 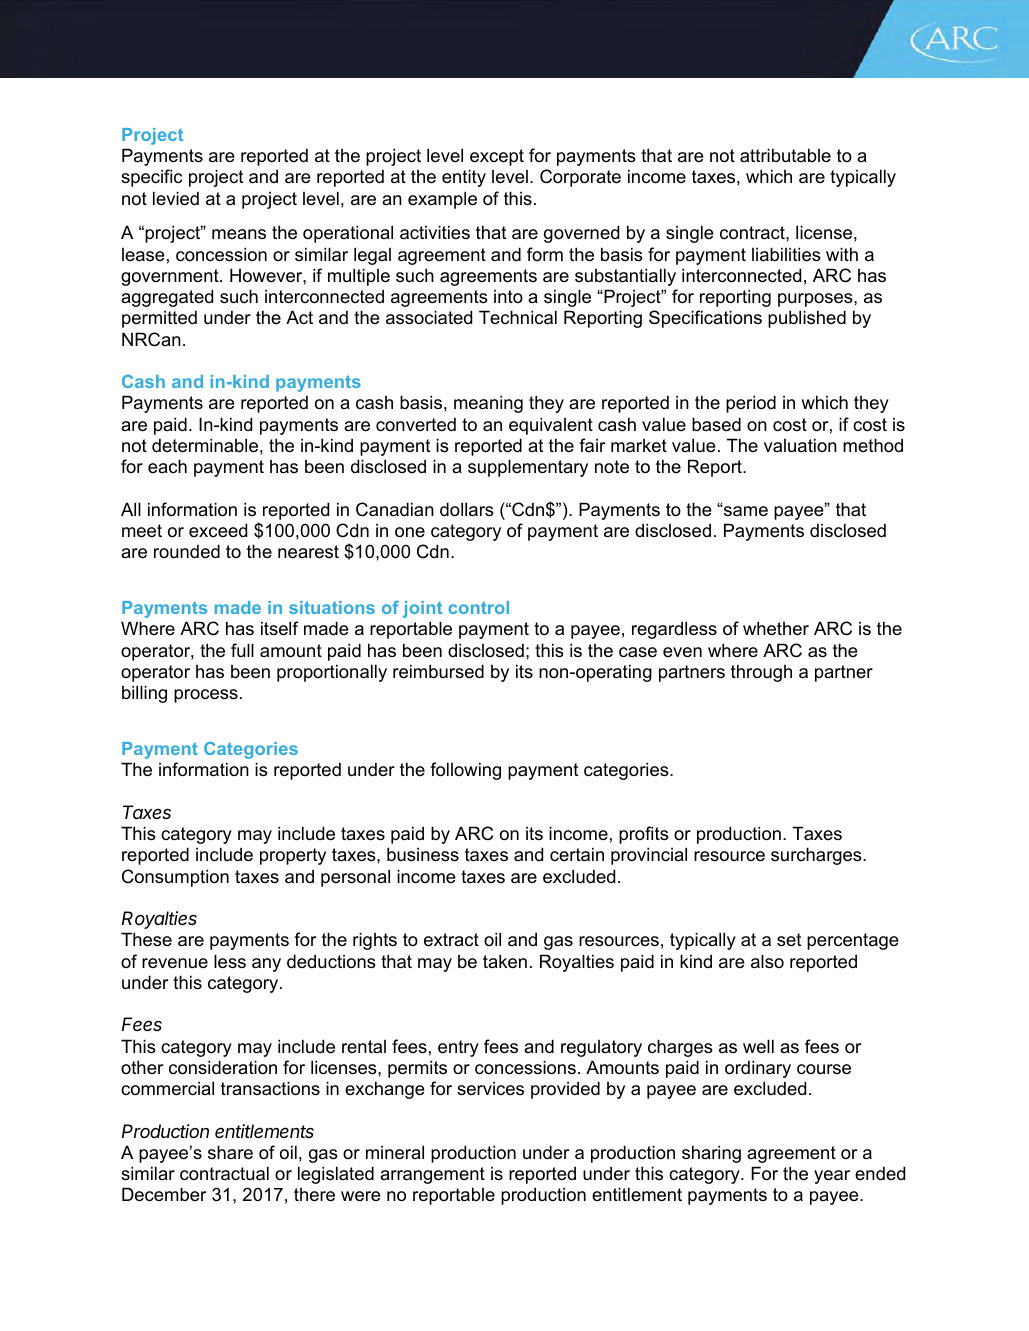 I want to click on levied, so click(x=176, y=198).
